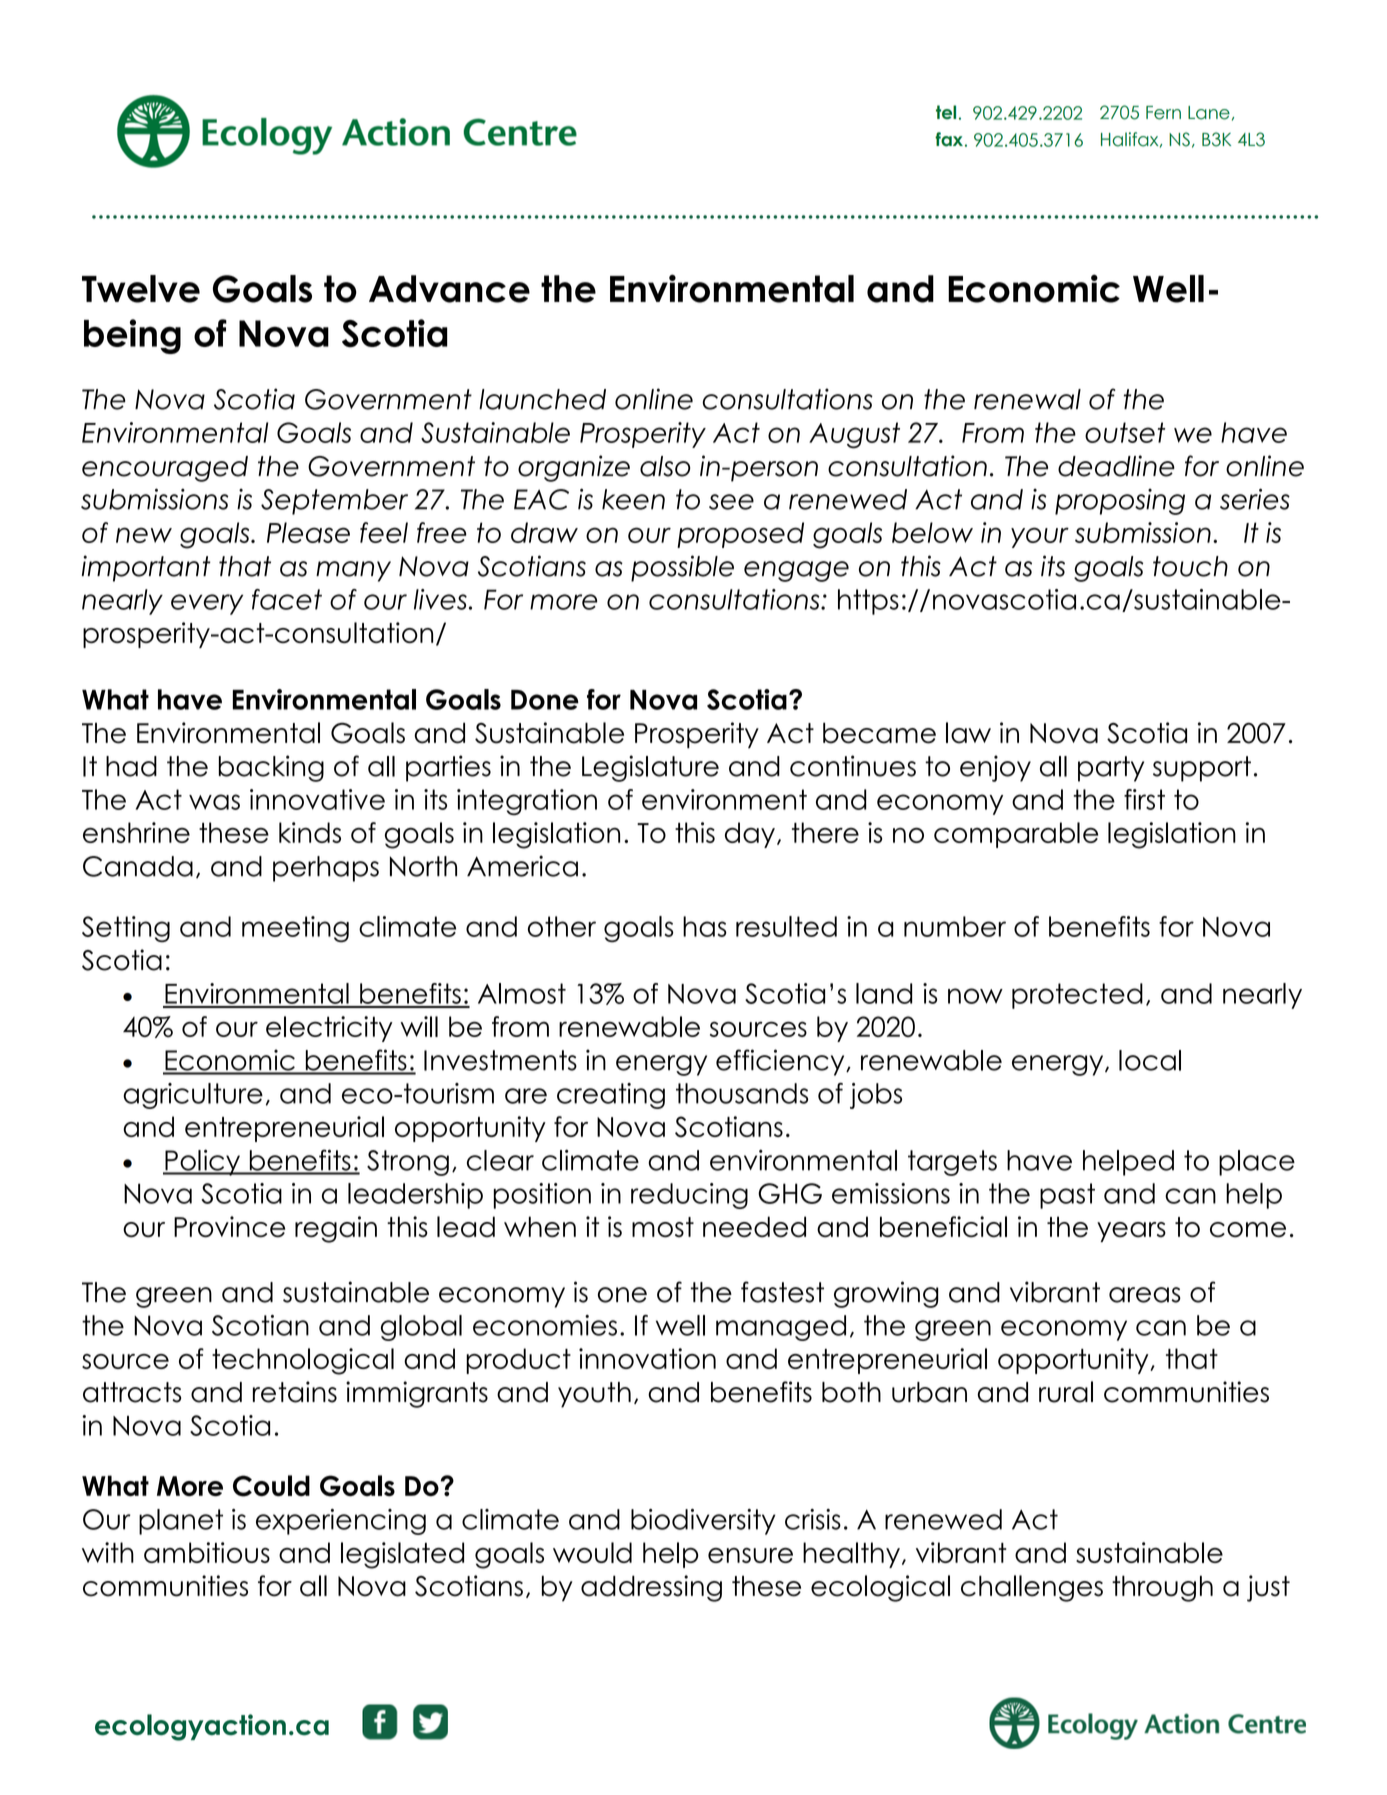 Image resolution: width=1387 pixels, height=1795 pixels. What do you see at coordinates (207, 604) in the screenshot?
I see `every` at bounding box center [207, 604].
